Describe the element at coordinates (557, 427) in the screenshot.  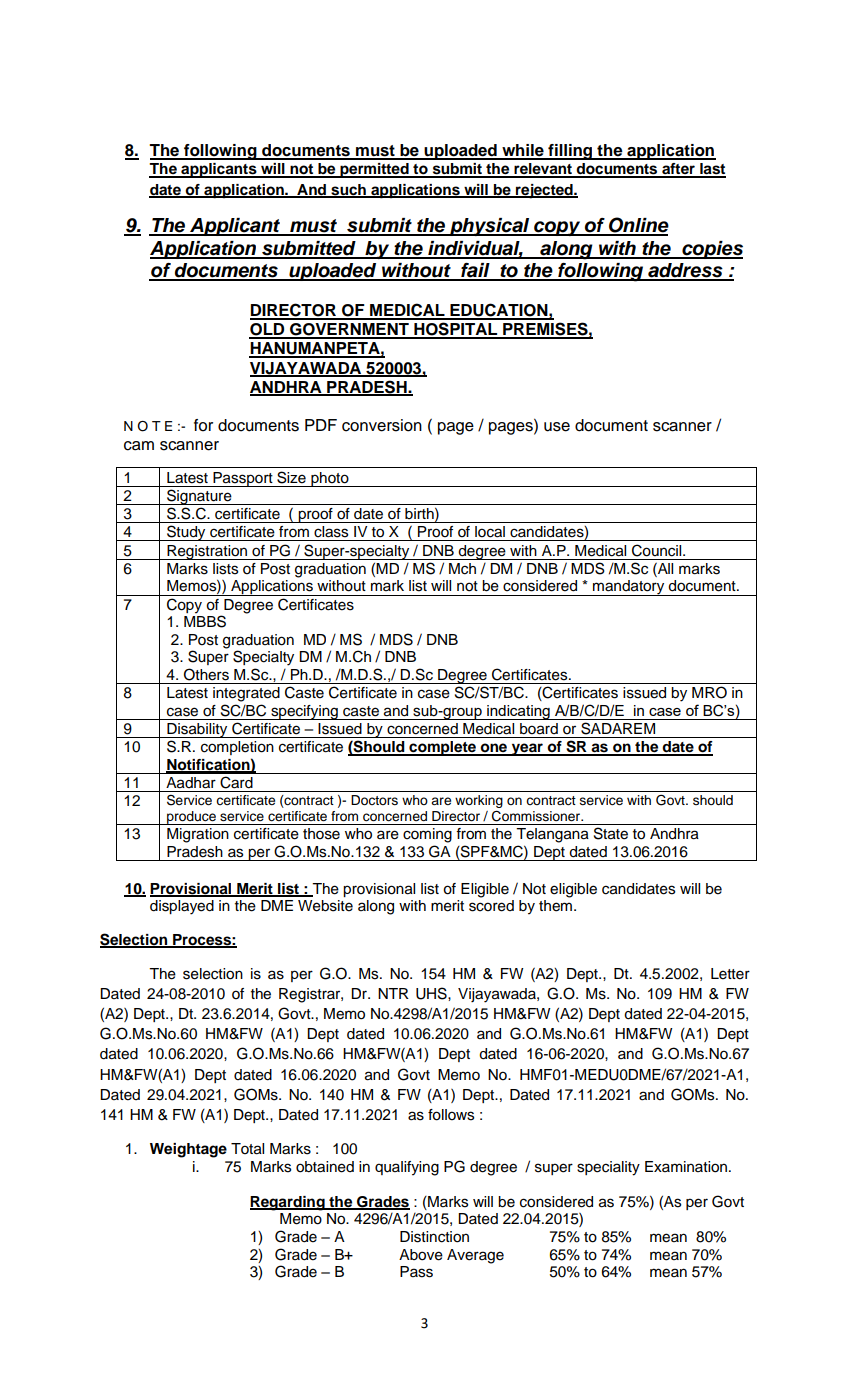
I see `use` at that location.
